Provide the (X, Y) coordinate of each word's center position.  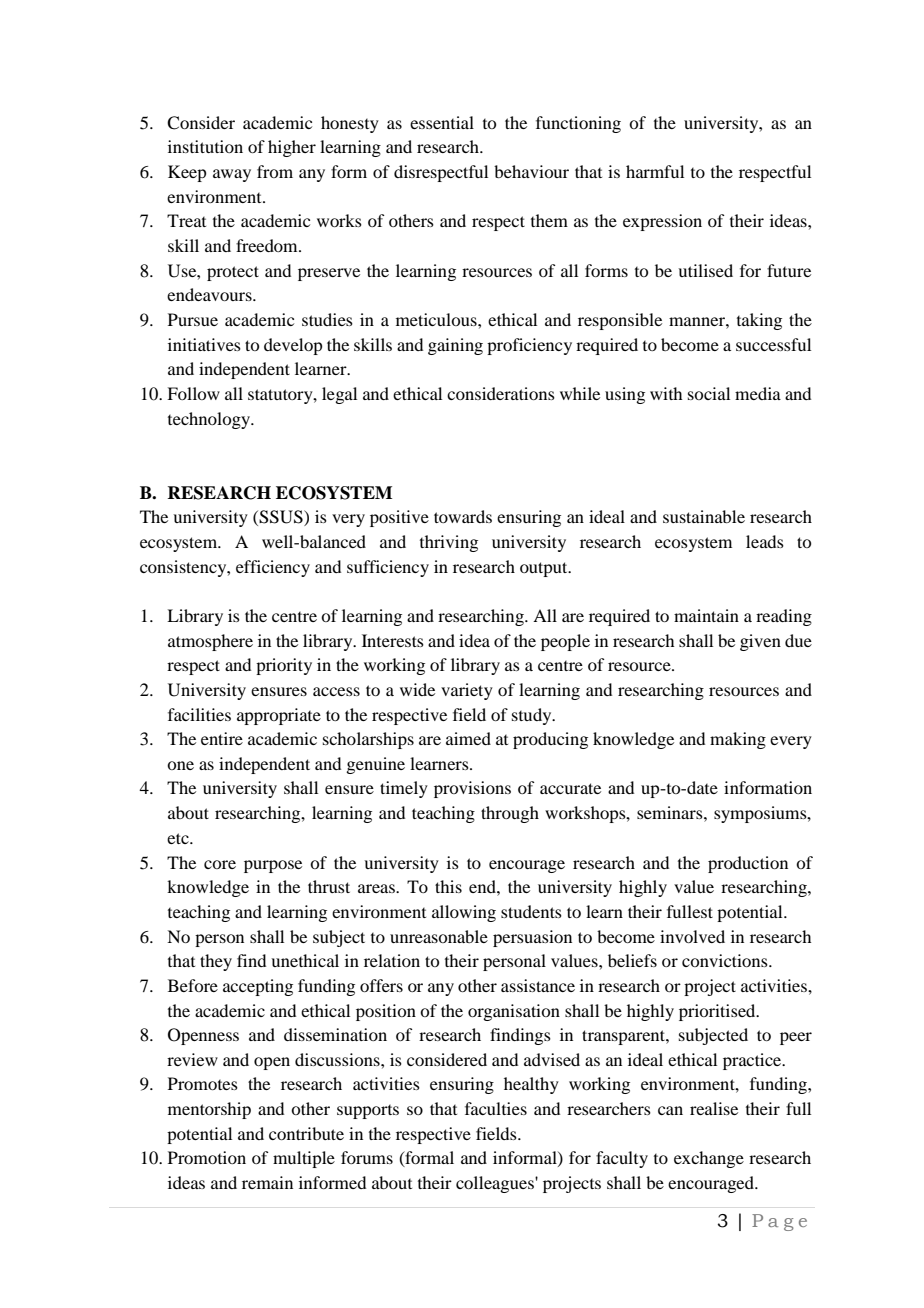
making (738, 740)
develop (293, 346)
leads (765, 541)
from (275, 171)
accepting (258, 987)
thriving (449, 543)
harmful (655, 171)
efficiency (273, 568)
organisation (514, 1012)
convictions (726, 960)
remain (267, 1182)
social (709, 393)
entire (222, 738)
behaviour (531, 171)
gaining (455, 346)
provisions (472, 789)
